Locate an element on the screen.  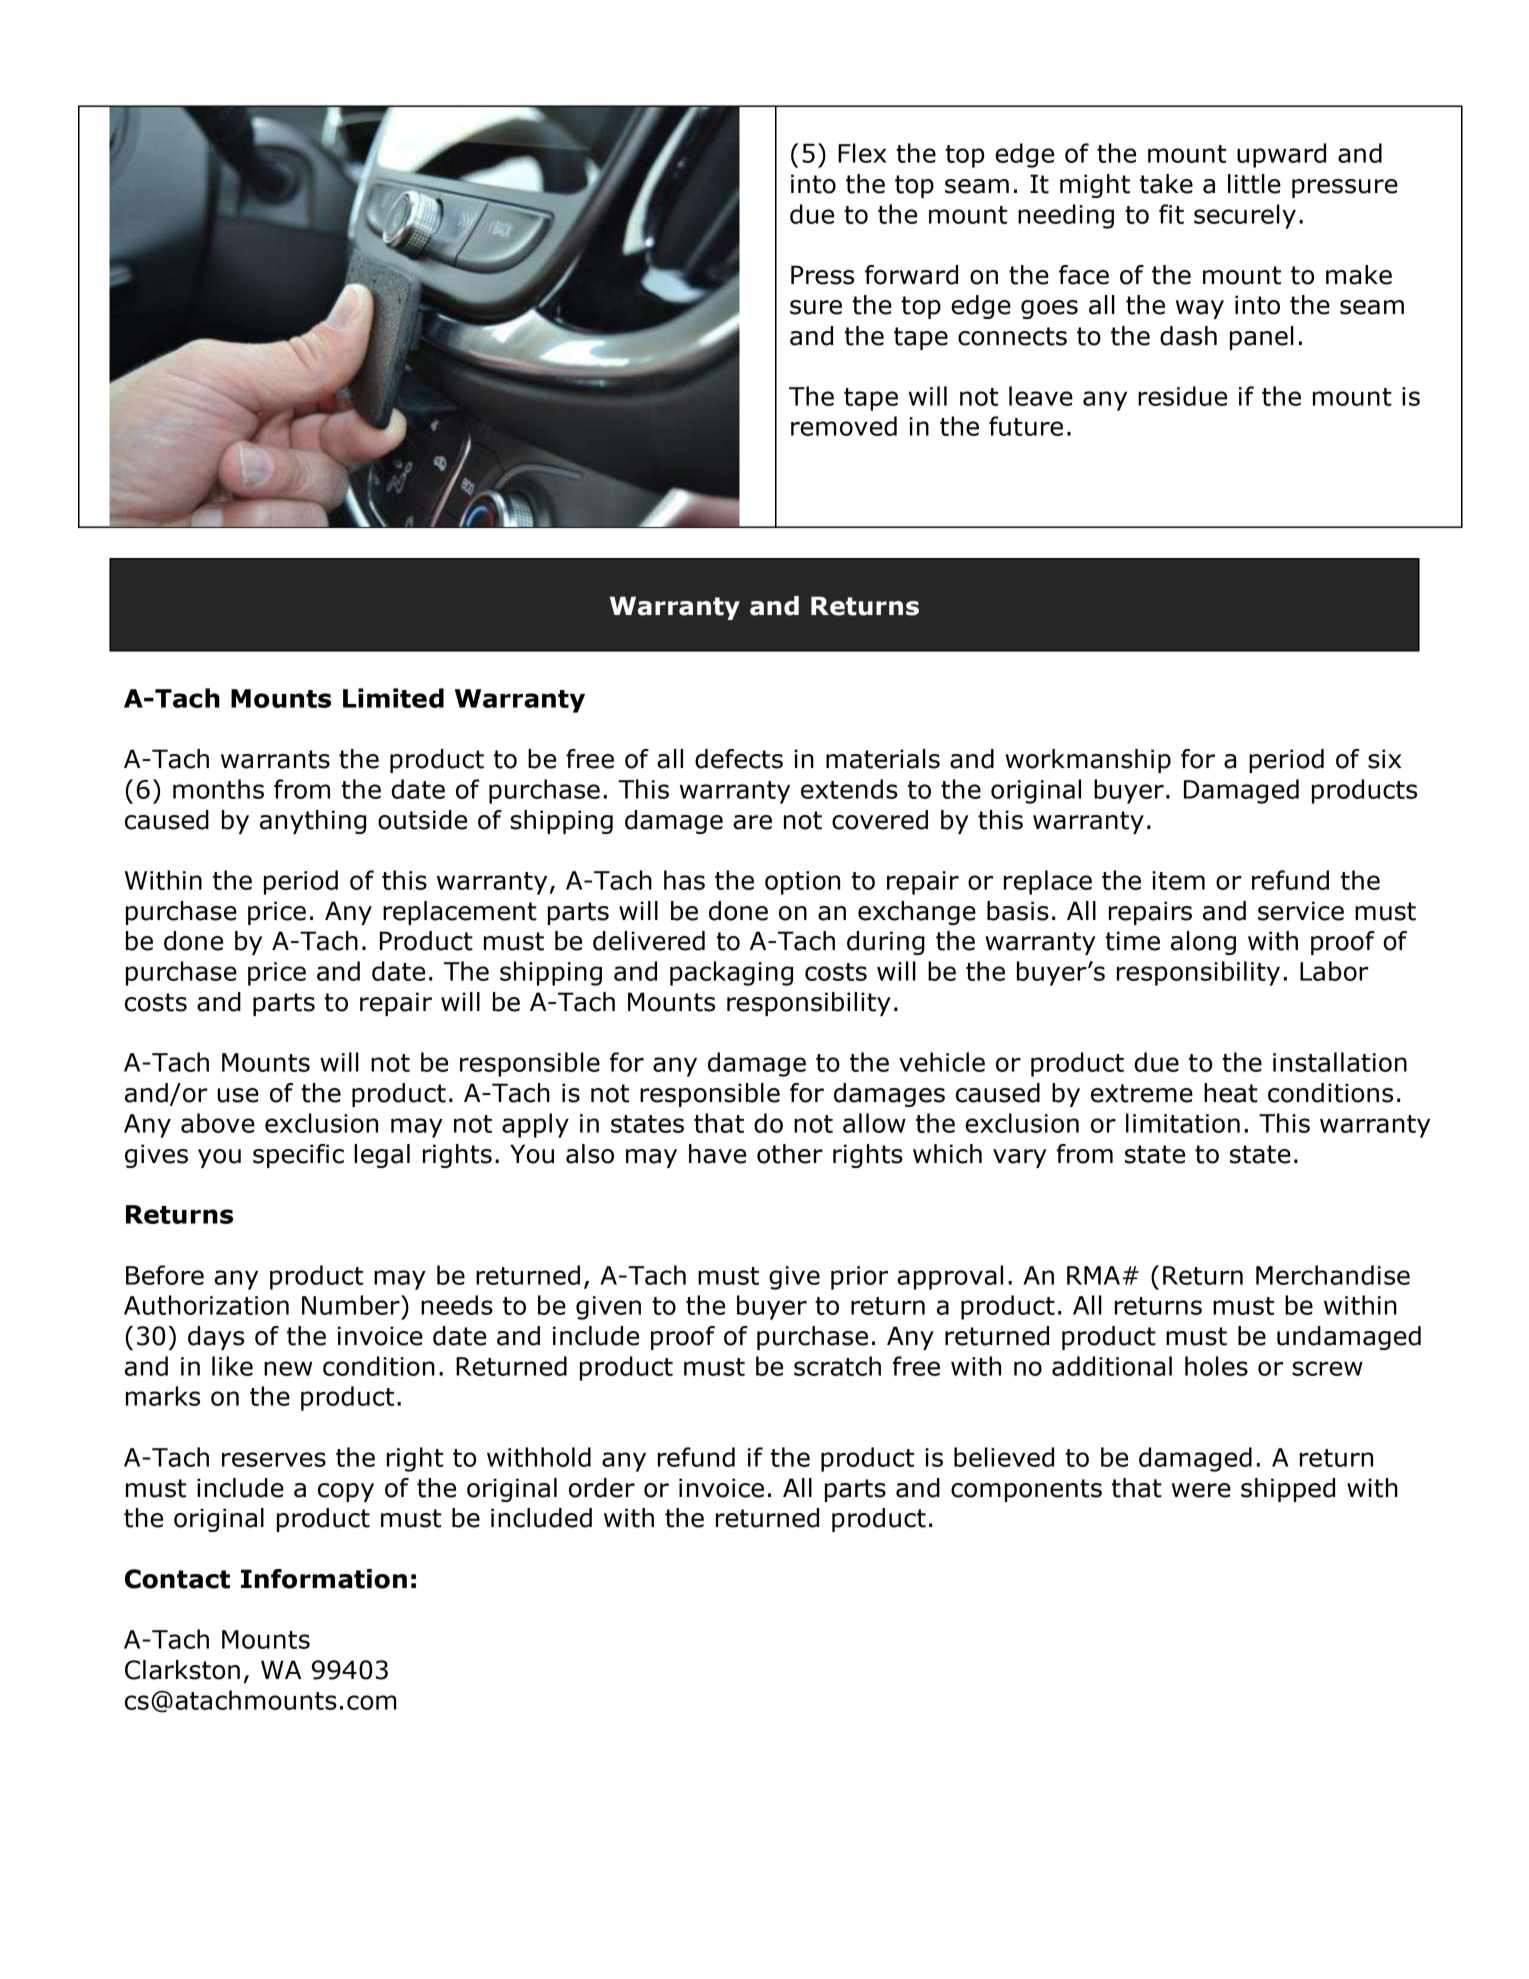
Flex is located at coordinates (862, 153).
